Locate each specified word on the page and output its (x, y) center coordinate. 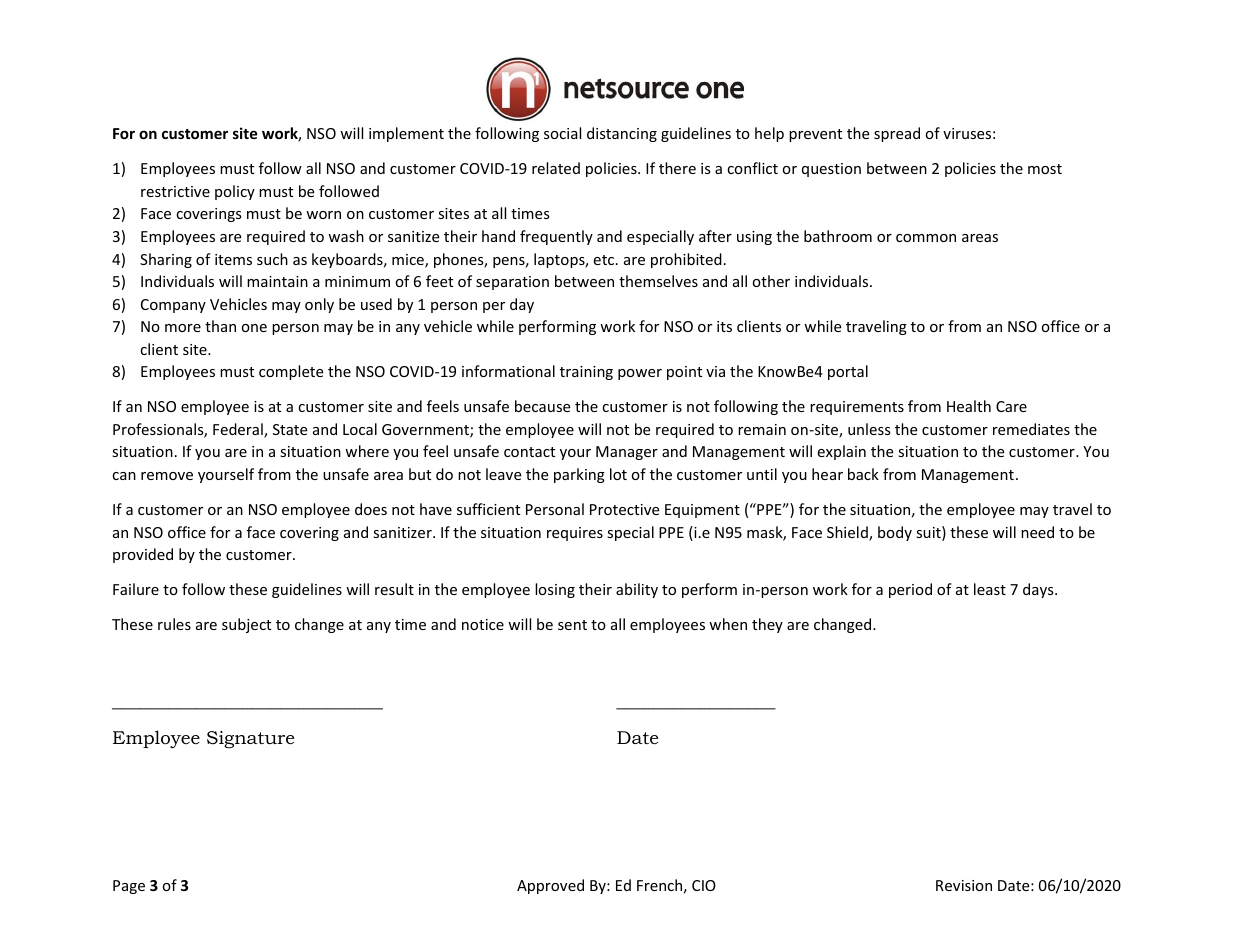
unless (869, 429)
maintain (277, 281)
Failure (136, 589)
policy (235, 192)
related (556, 168)
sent (572, 625)
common (926, 238)
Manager (627, 453)
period (910, 590)
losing (555, 590)
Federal (239, 430)
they (767, 625)
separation (512, 283)
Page (129, 887)
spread (897, 134)
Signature (250, 739)
